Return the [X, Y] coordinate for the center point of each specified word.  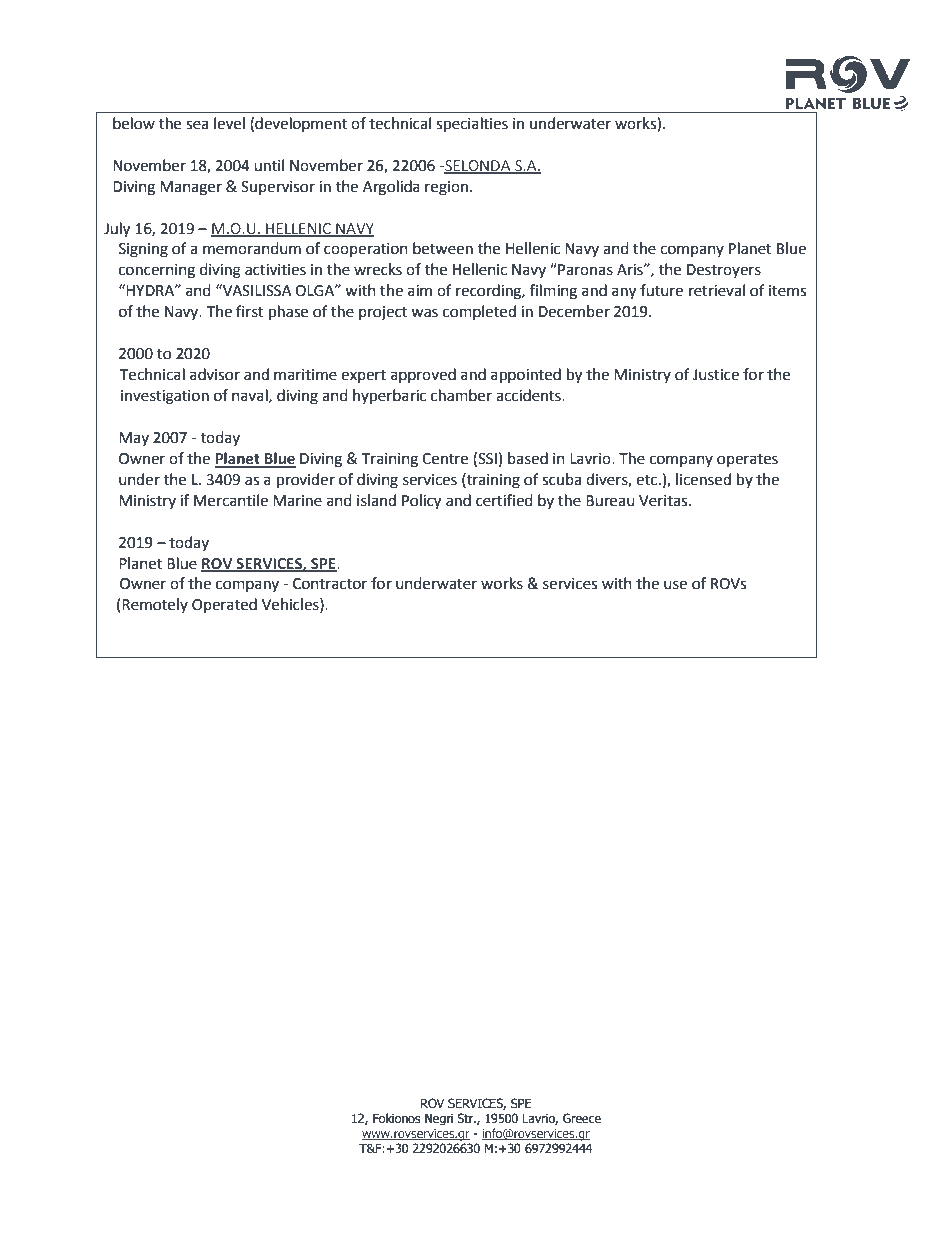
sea [197, 125]
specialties [472, 125]
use [675, 585]
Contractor [330, 584]
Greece [582, 1118]
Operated [224, 605]
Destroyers [724, 271]
